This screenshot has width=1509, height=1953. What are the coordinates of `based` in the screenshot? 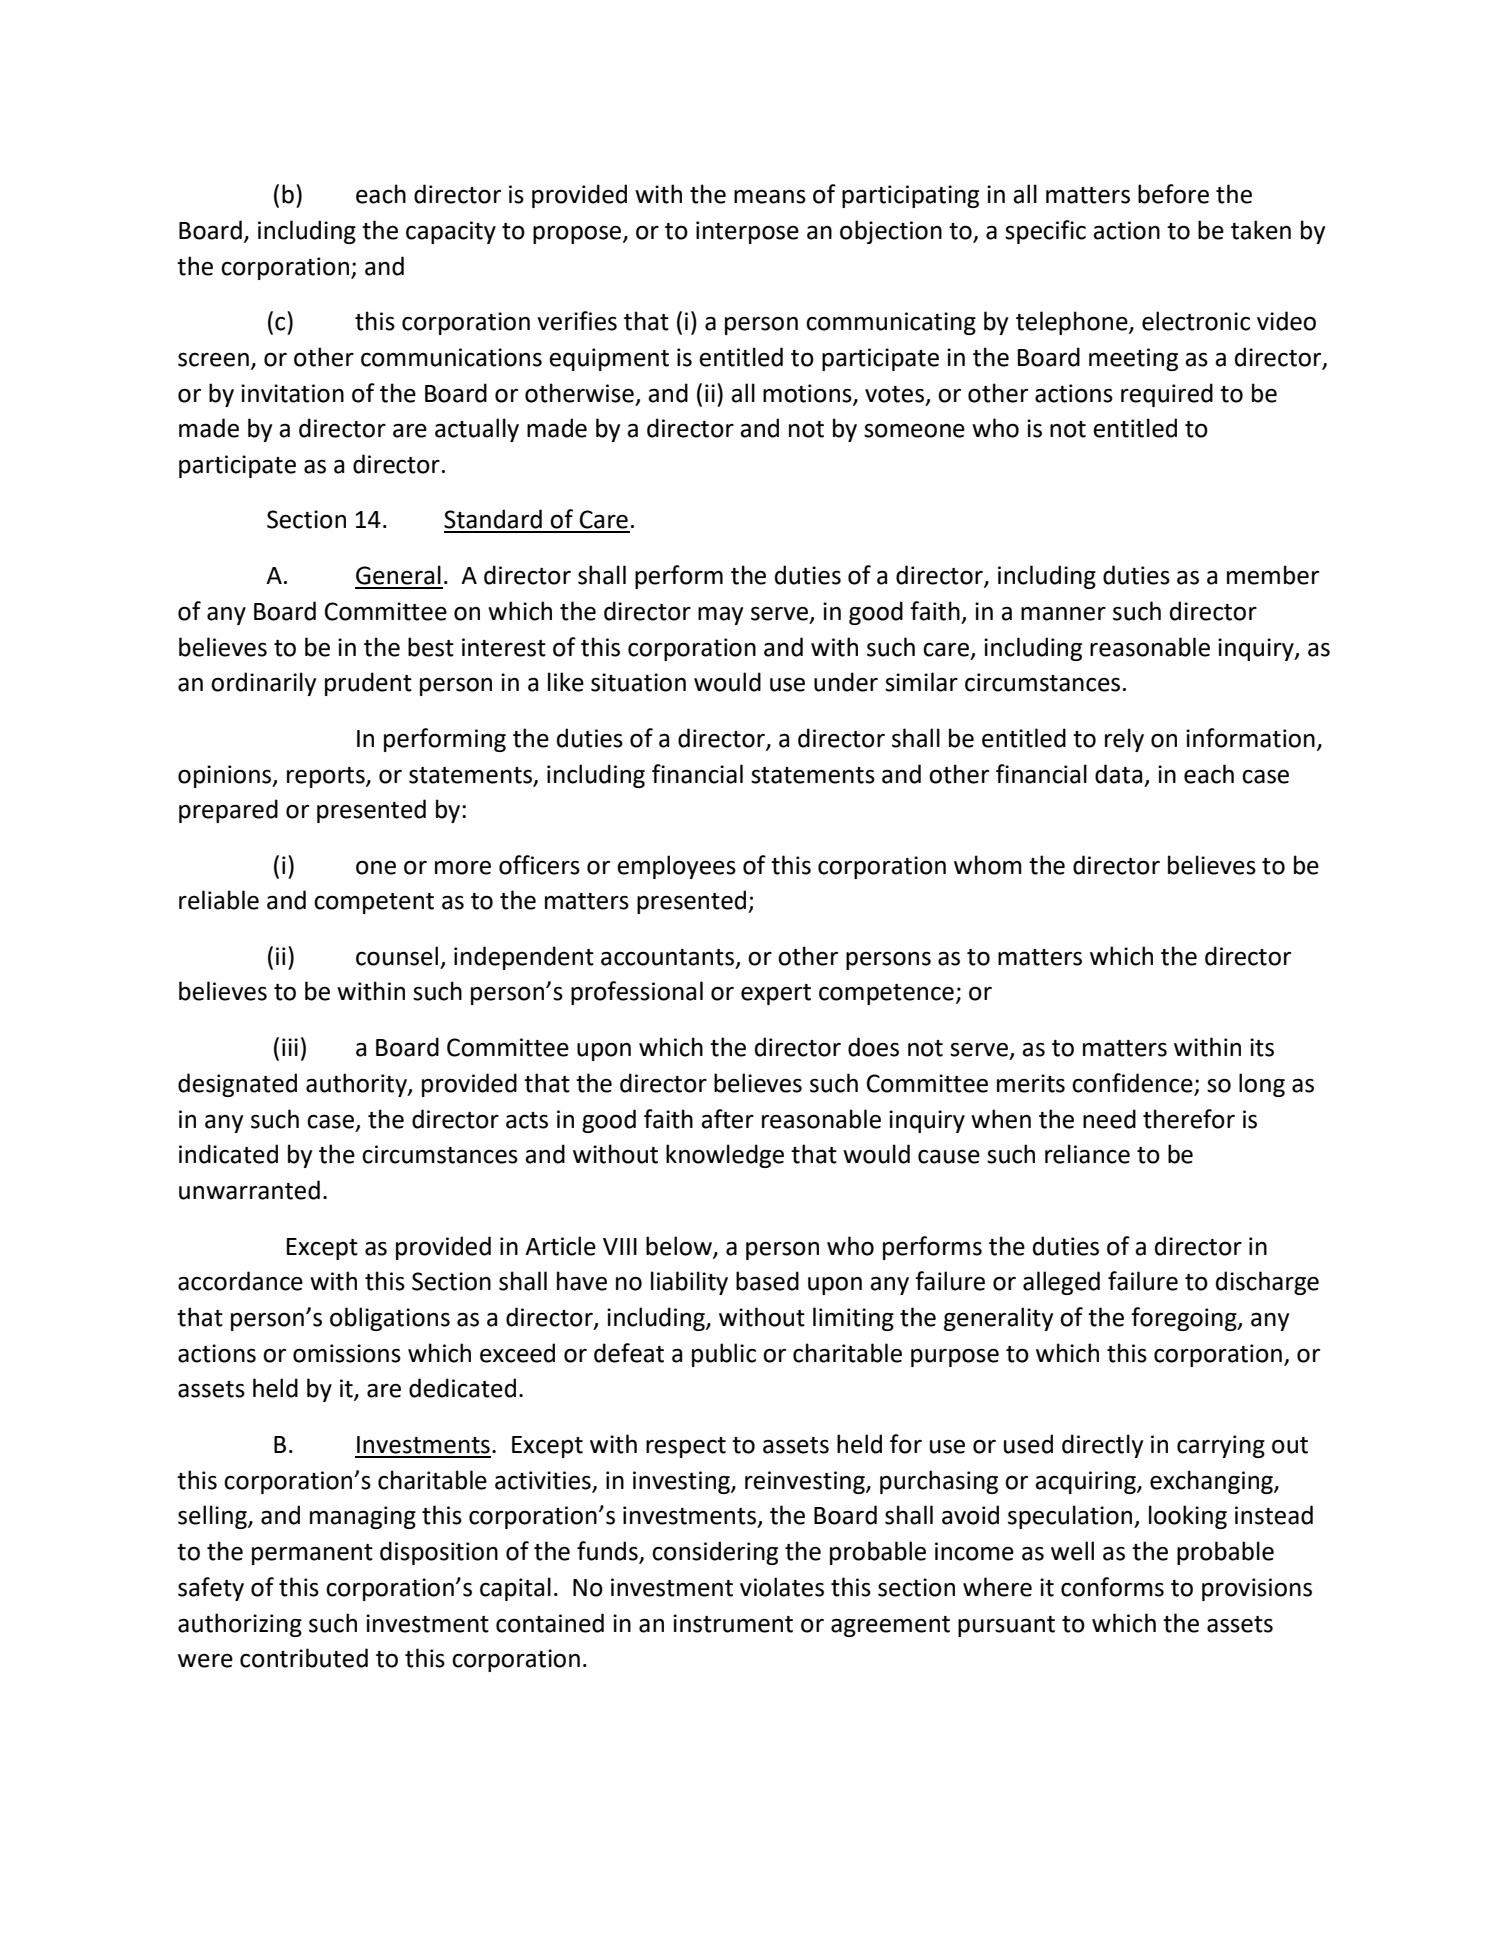 It's located at (767, 1281).
